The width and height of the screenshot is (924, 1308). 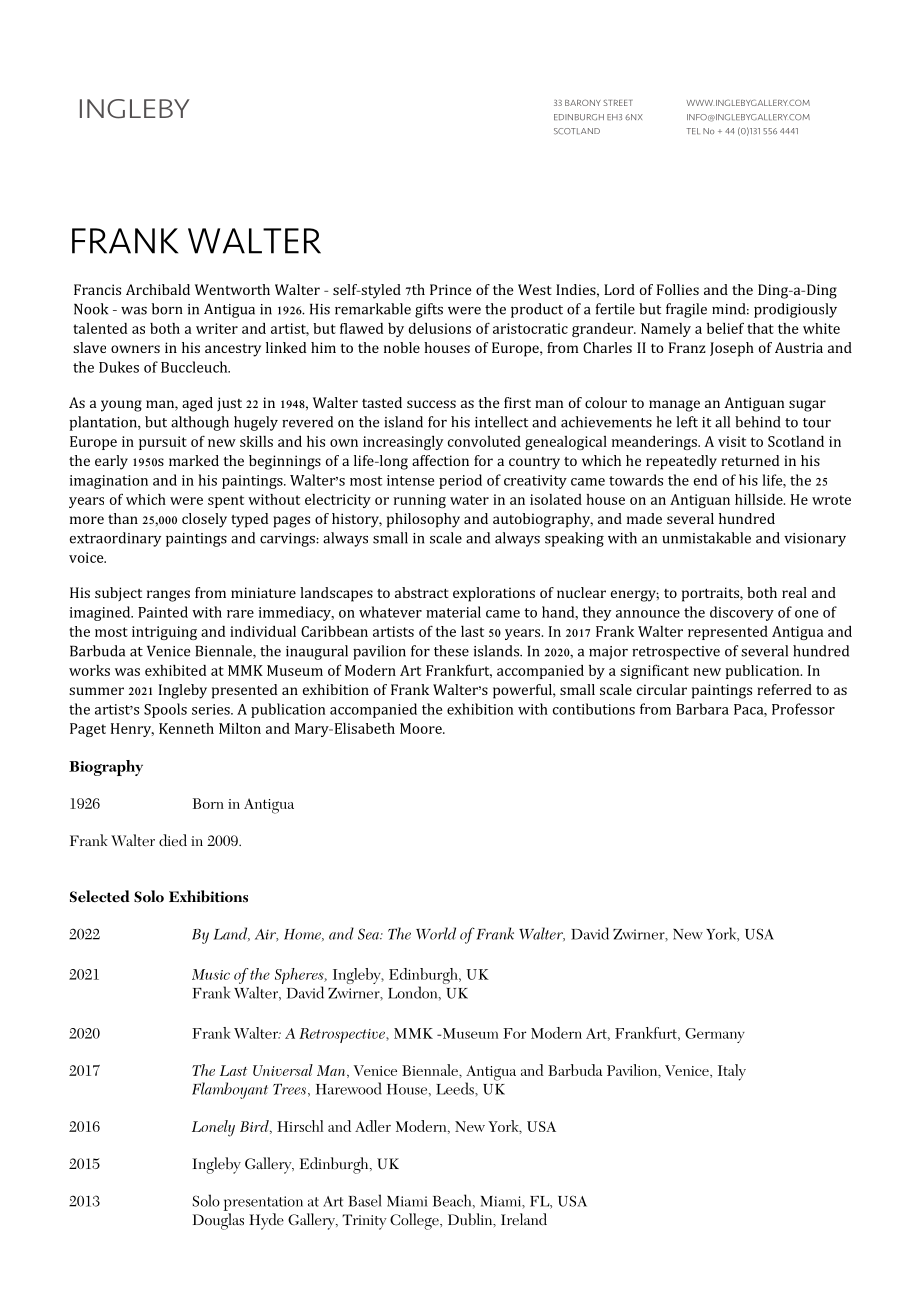 I want to click on Italy, so click(x=732, y=1072).
